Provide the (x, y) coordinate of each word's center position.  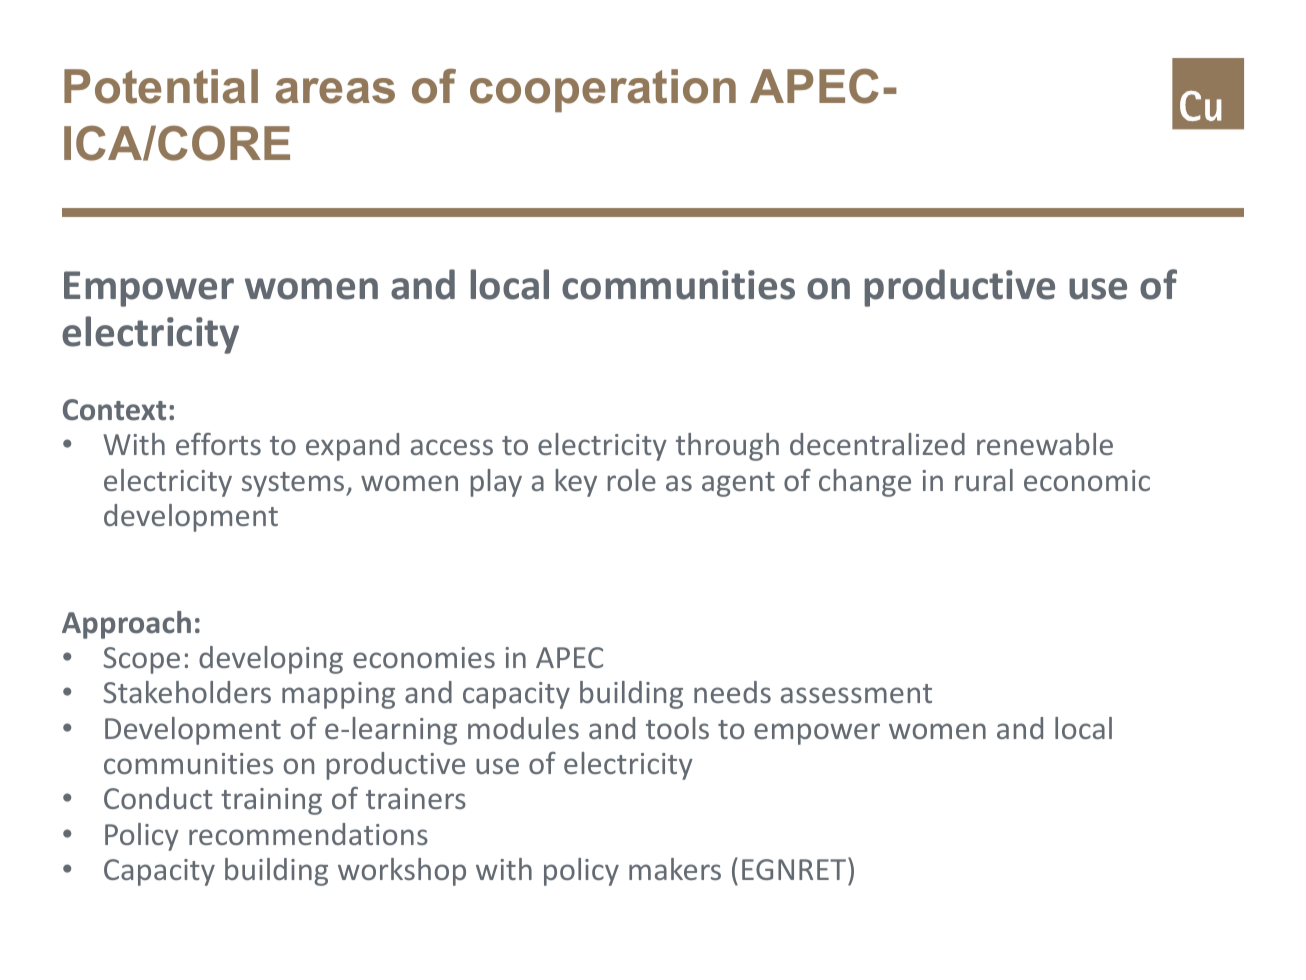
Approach (126, 625)
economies (424, 657)
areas (335, 91)
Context (114, 410)
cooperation (603, 90)
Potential (161, 86)
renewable (1045, 444)
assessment (856, 693)
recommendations (308, 834)
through (727, 447)
